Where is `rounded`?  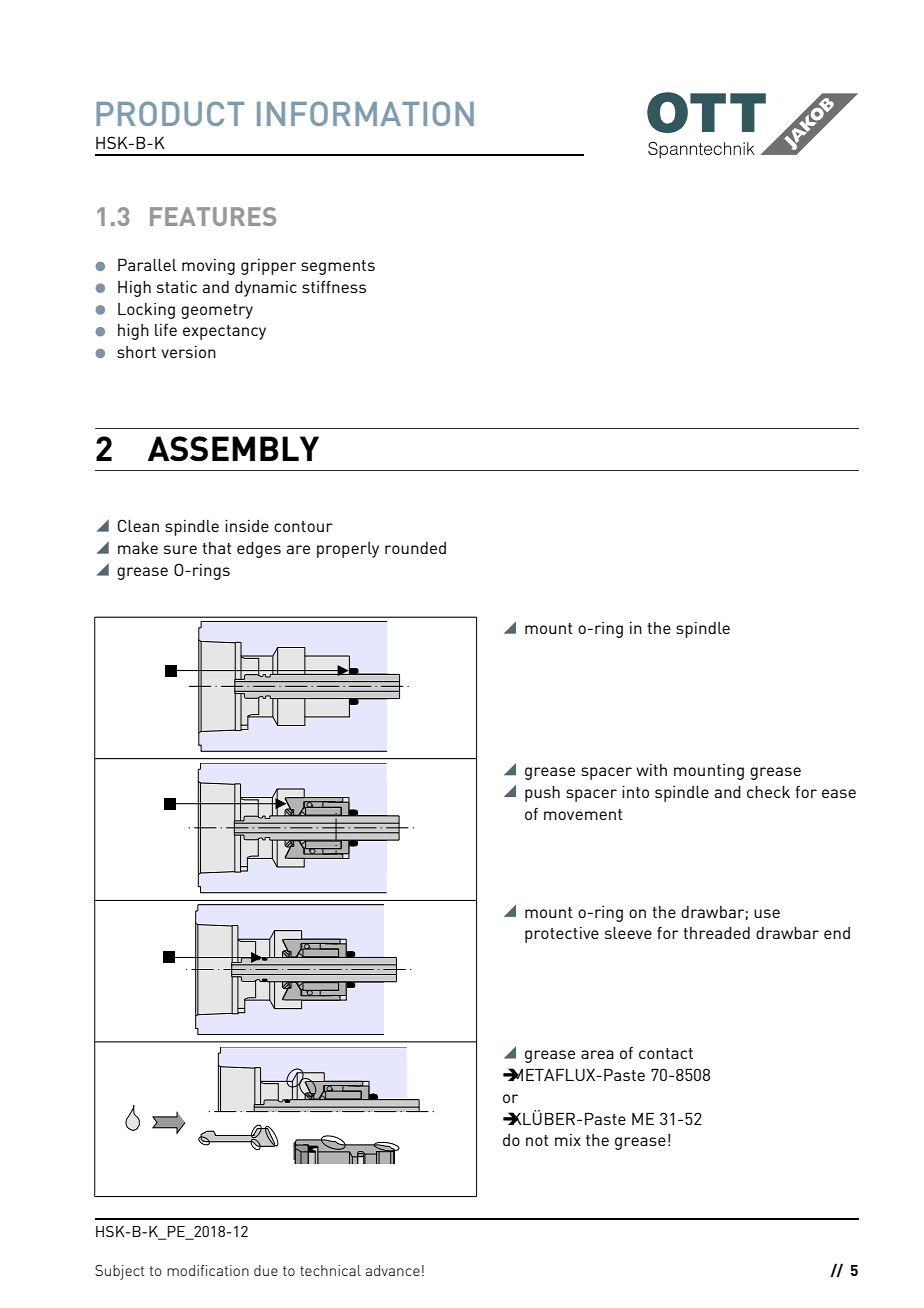
rounded is located at coordinates (415, 548).
